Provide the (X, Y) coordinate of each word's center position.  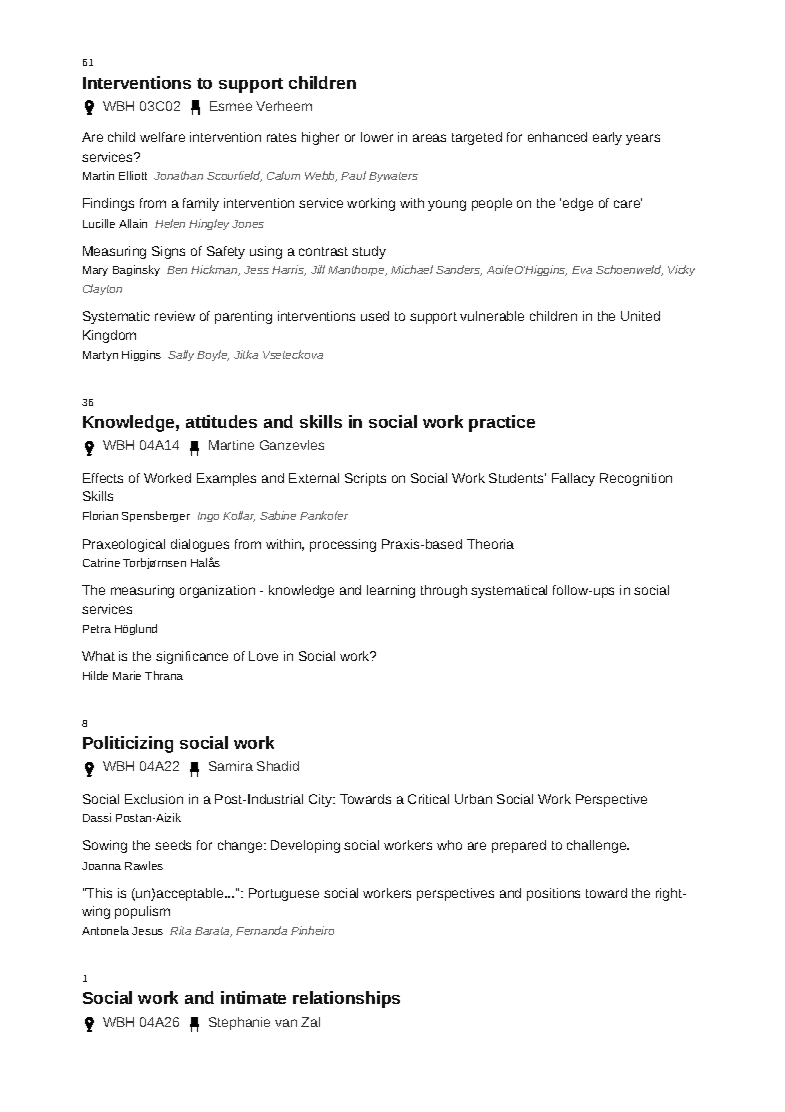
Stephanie (239, 1023)
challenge (597, 846)
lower (377, 137)
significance (192, 657)
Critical (428, 799)
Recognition (636, 479)
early (607, 138)
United (640, 316)
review (175, 316)
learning (391, 591)
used (375, 316)
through (444, 591)
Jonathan (178, 175)
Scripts (365, 479)
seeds (173, 845)
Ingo (208, 517)
